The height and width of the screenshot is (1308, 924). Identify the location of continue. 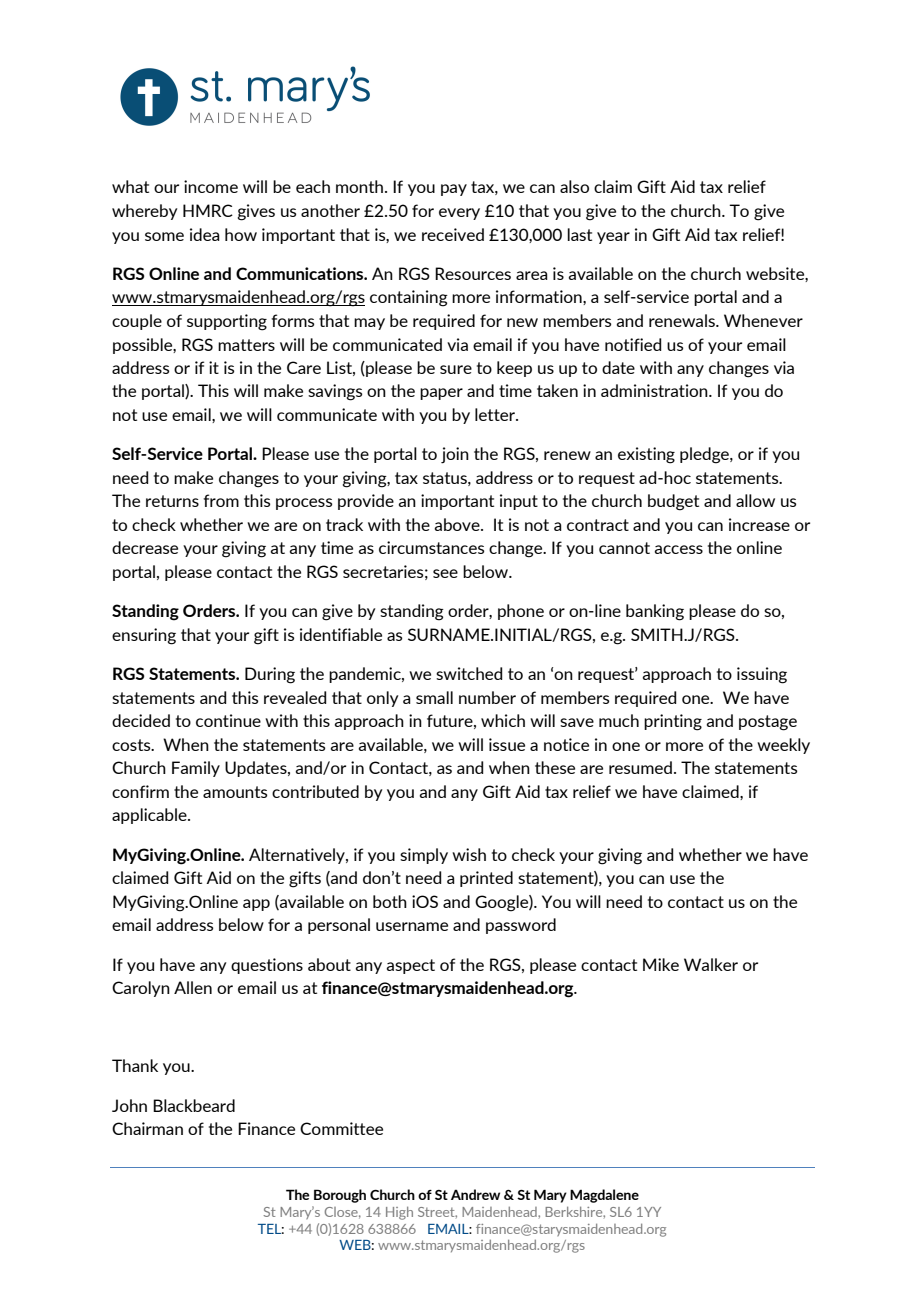
(228, 720).
